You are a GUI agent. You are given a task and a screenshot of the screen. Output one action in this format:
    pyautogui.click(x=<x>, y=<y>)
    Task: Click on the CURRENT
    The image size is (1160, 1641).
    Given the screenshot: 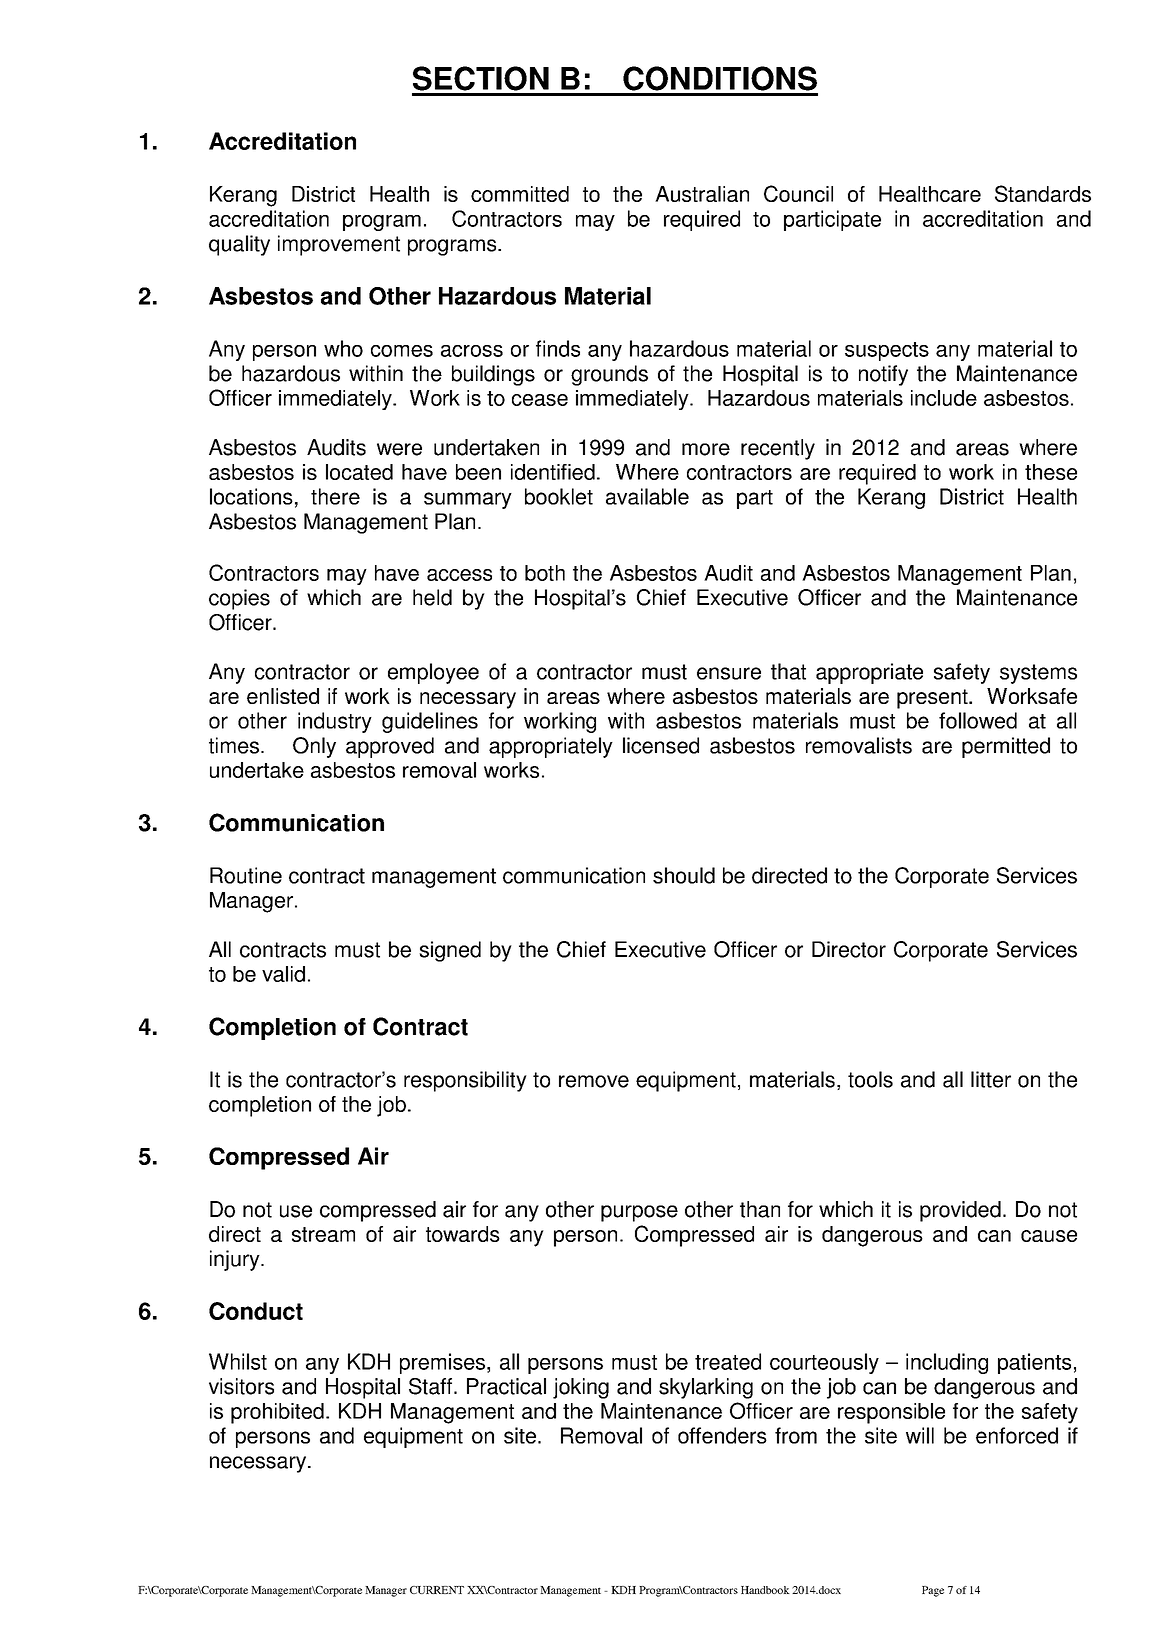 What is the action you would take?
    pyautogui.click(x=437, y=1590)
